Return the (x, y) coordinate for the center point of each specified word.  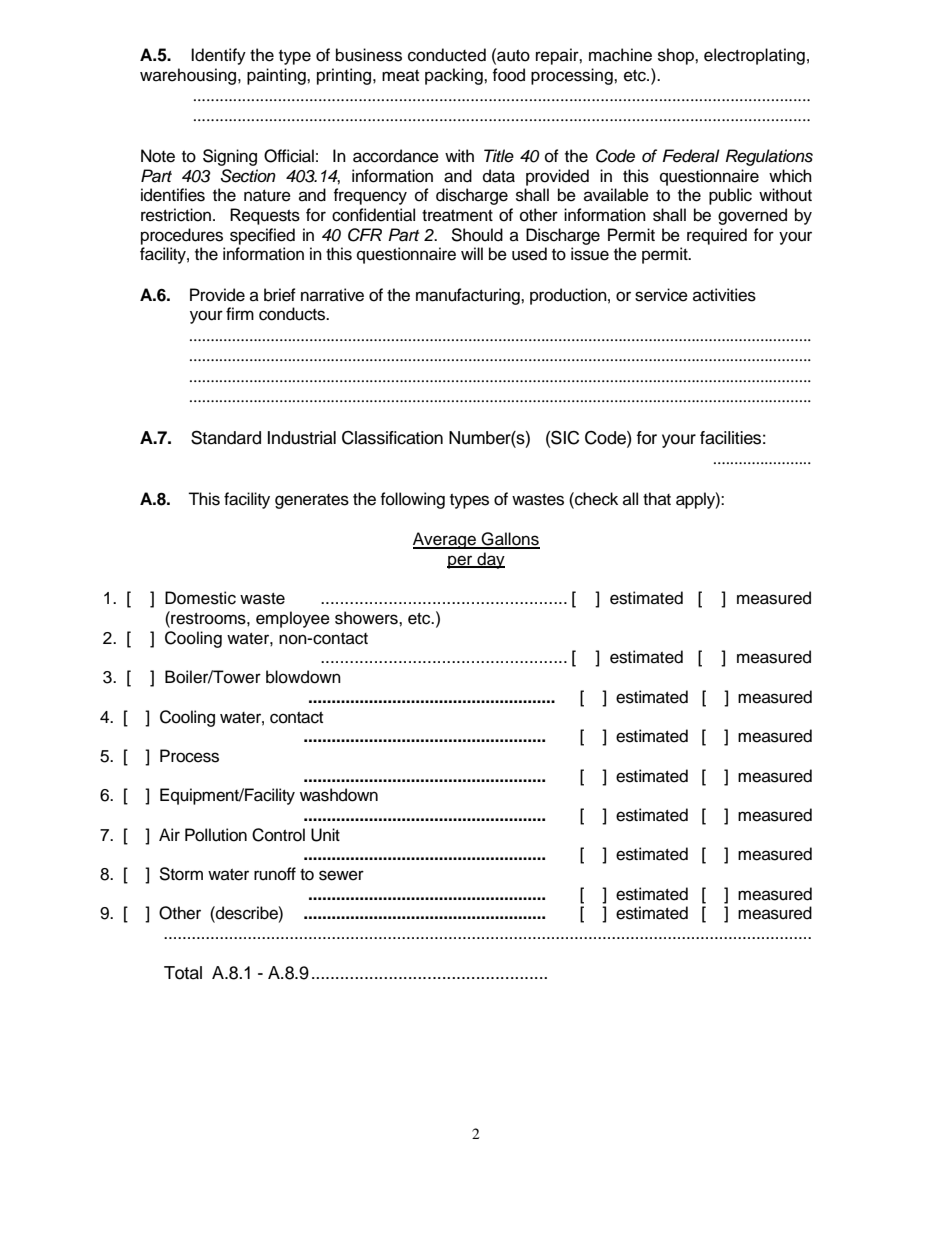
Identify (218, 56)
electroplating (754, 56)
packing (455, 76)
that (657, 498)
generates (312, 501)
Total (183, 973)
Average (445, 540)
